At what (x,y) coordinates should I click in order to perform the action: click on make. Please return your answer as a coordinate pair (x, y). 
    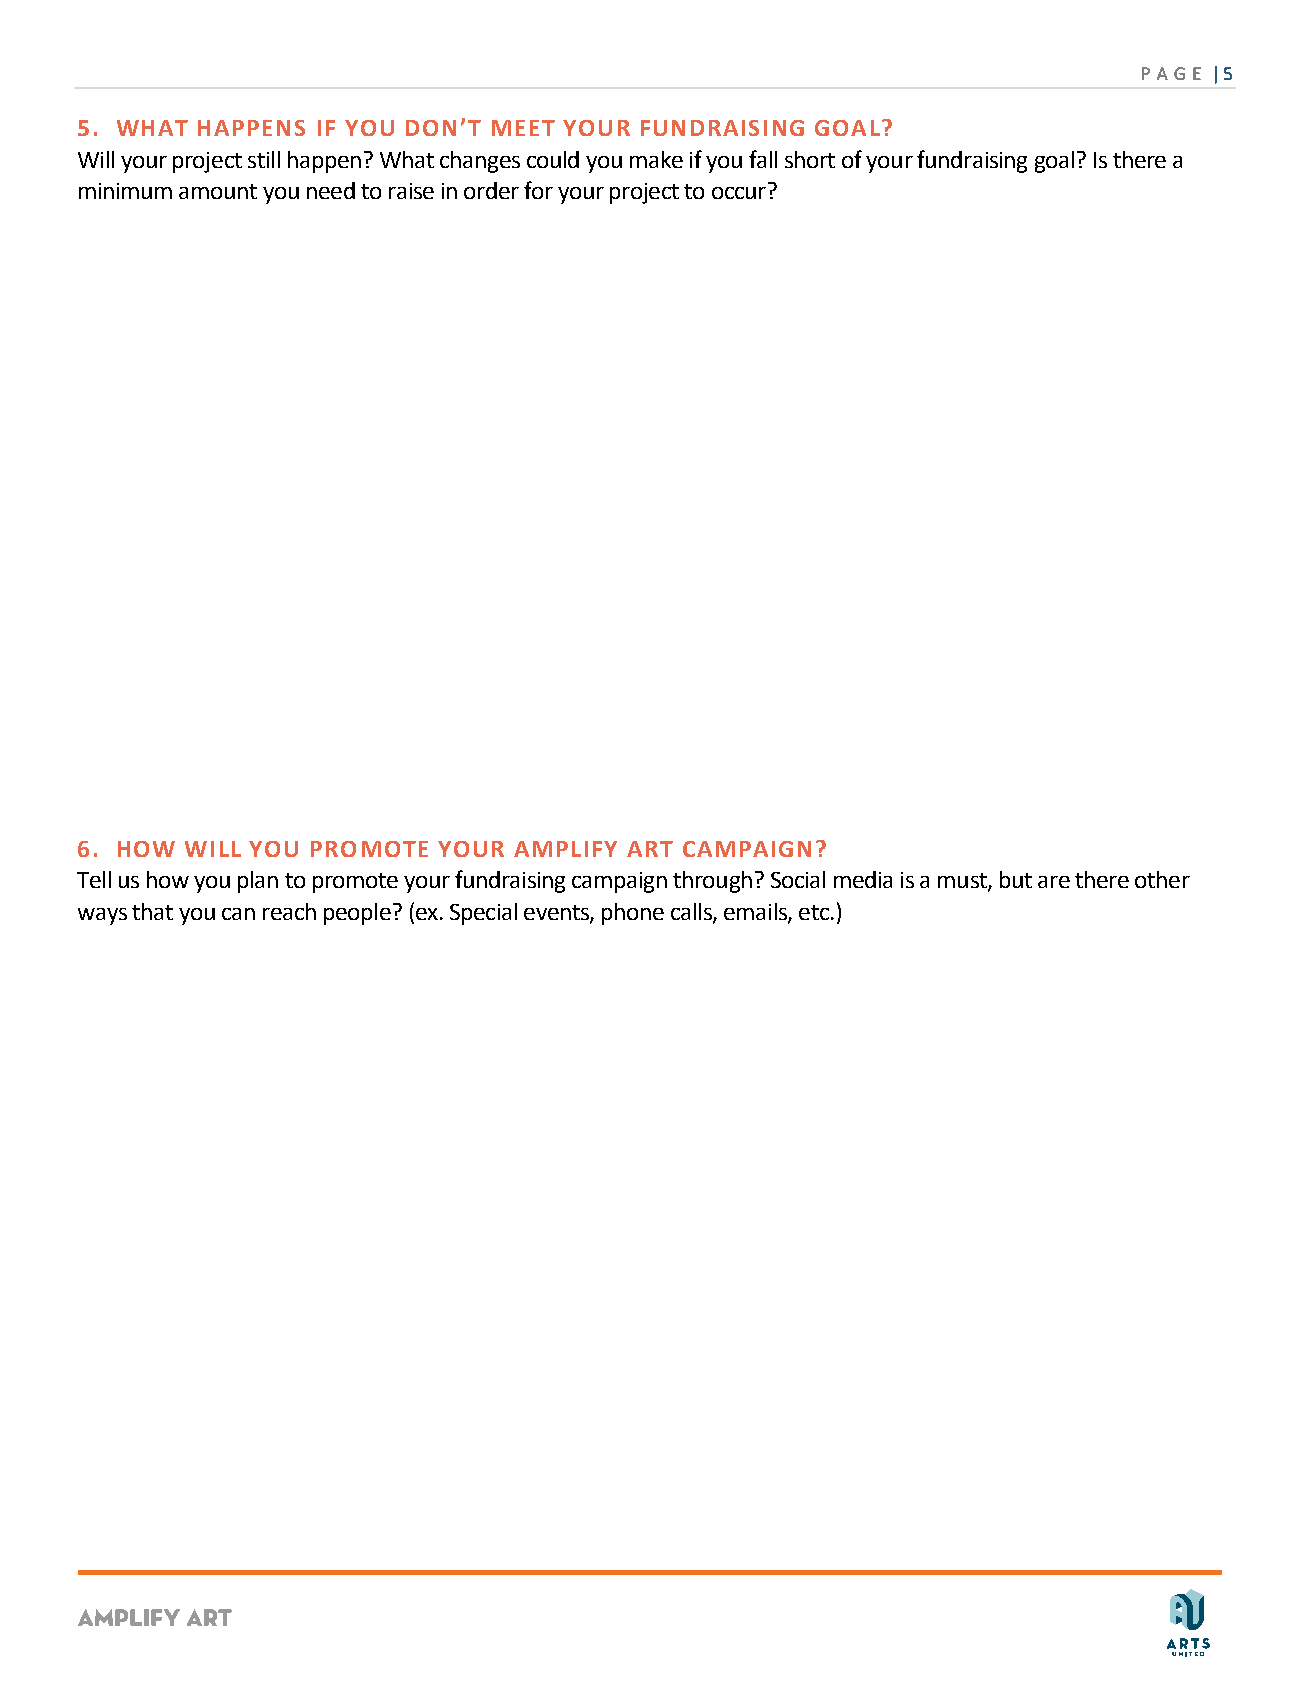
    Looking at the image, I should click on (656, 159).
